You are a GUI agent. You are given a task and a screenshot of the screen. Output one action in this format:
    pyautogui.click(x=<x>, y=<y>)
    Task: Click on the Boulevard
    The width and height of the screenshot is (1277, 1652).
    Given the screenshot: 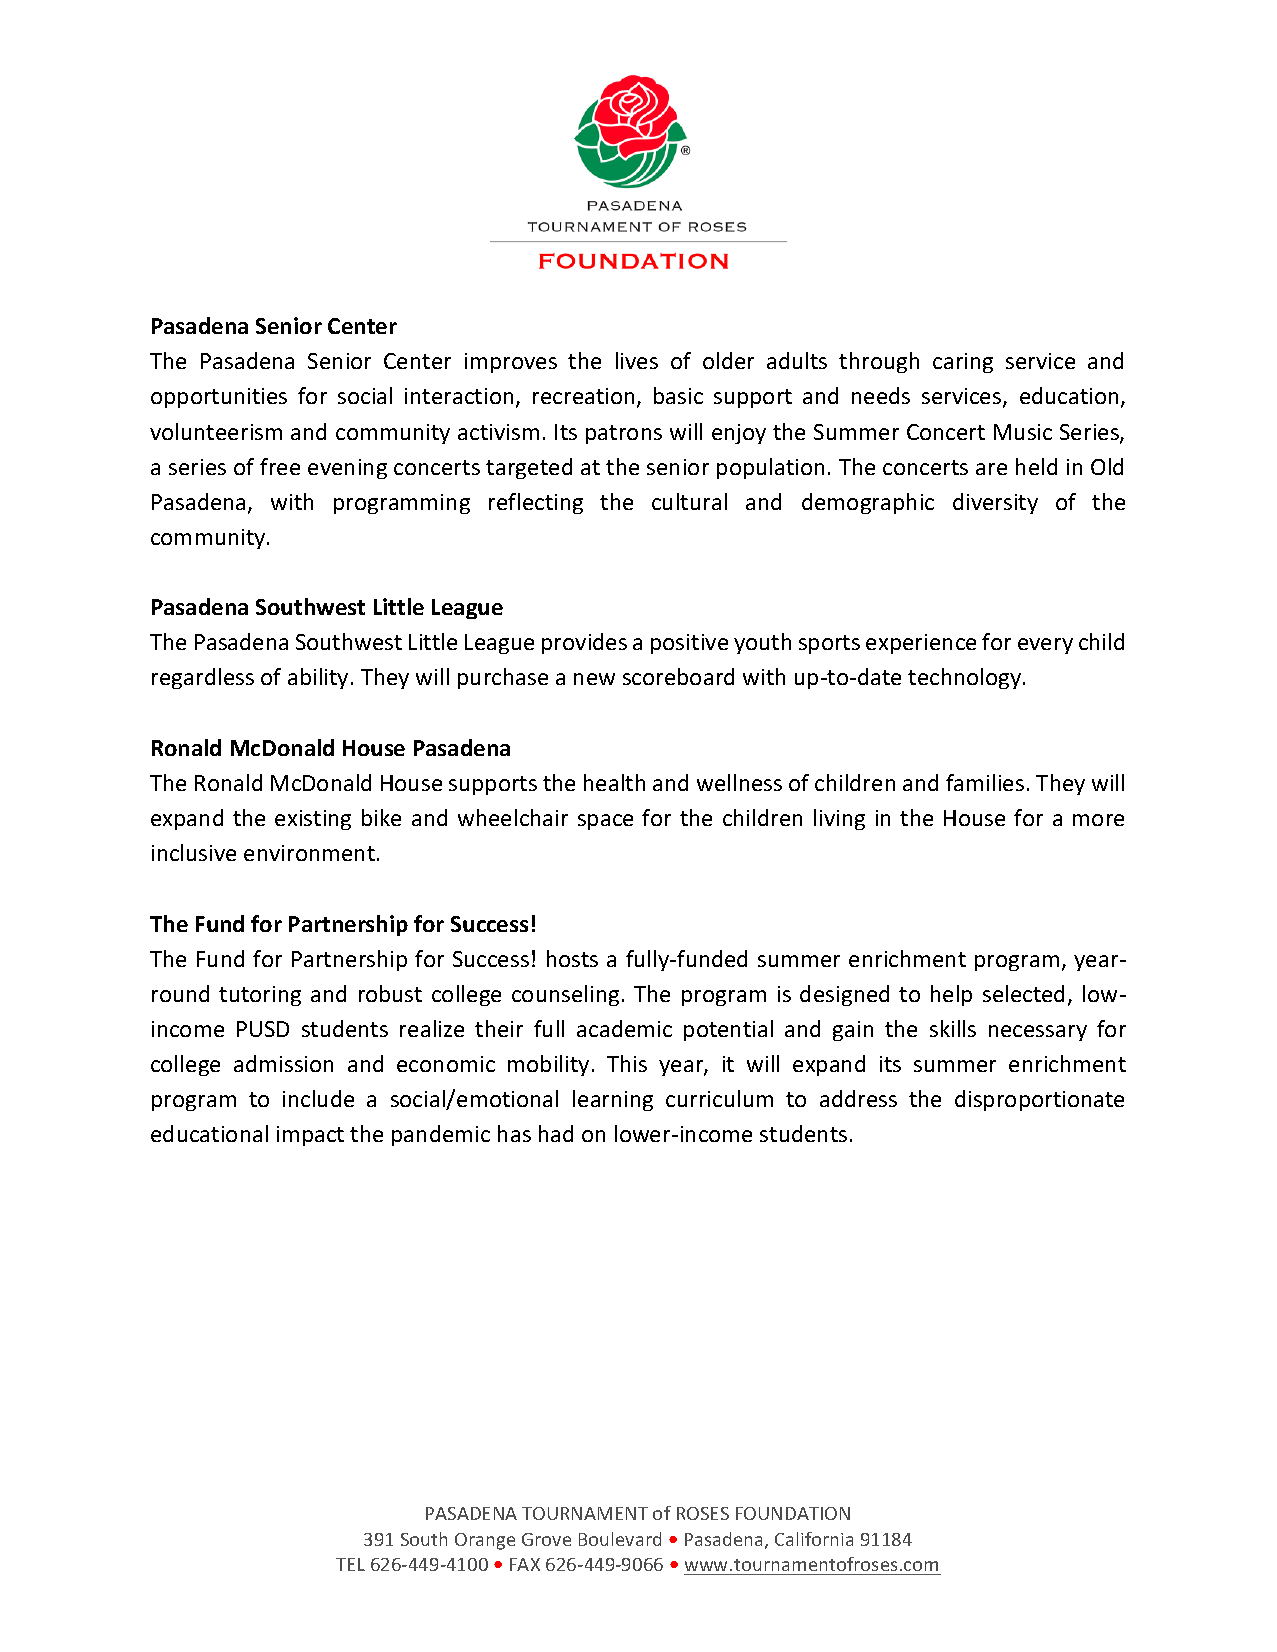 What is the action you would take?
    pyautogui.click(x=620, y=1539)
